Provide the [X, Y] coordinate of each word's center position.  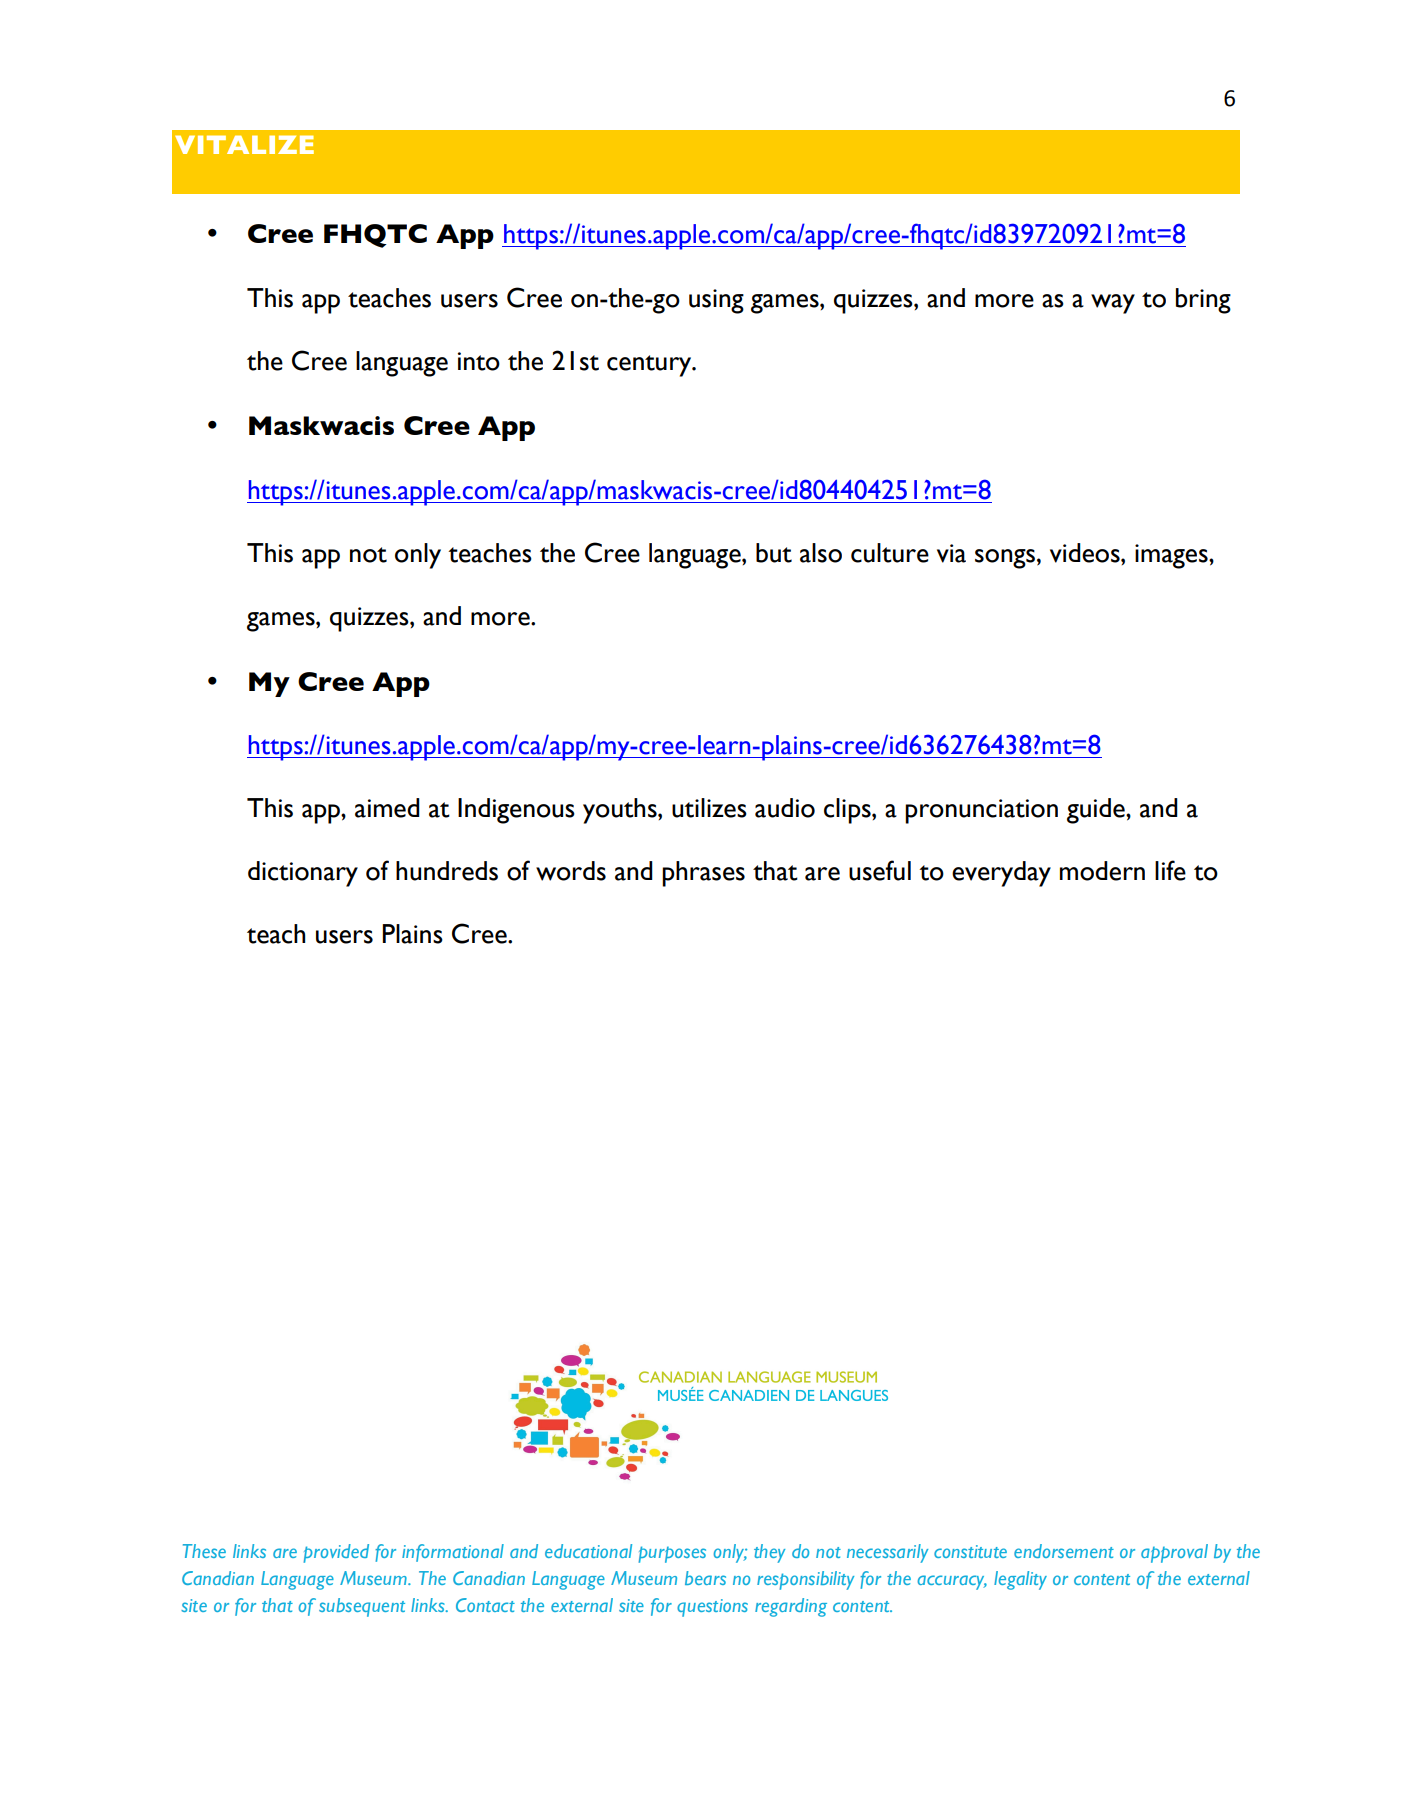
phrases [703, 874]
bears [705, 1578]
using [716, 301]
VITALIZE [244, 144]
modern [1102, 871]
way [1113, 304]
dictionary [303, 874]
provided [336, 1553]
